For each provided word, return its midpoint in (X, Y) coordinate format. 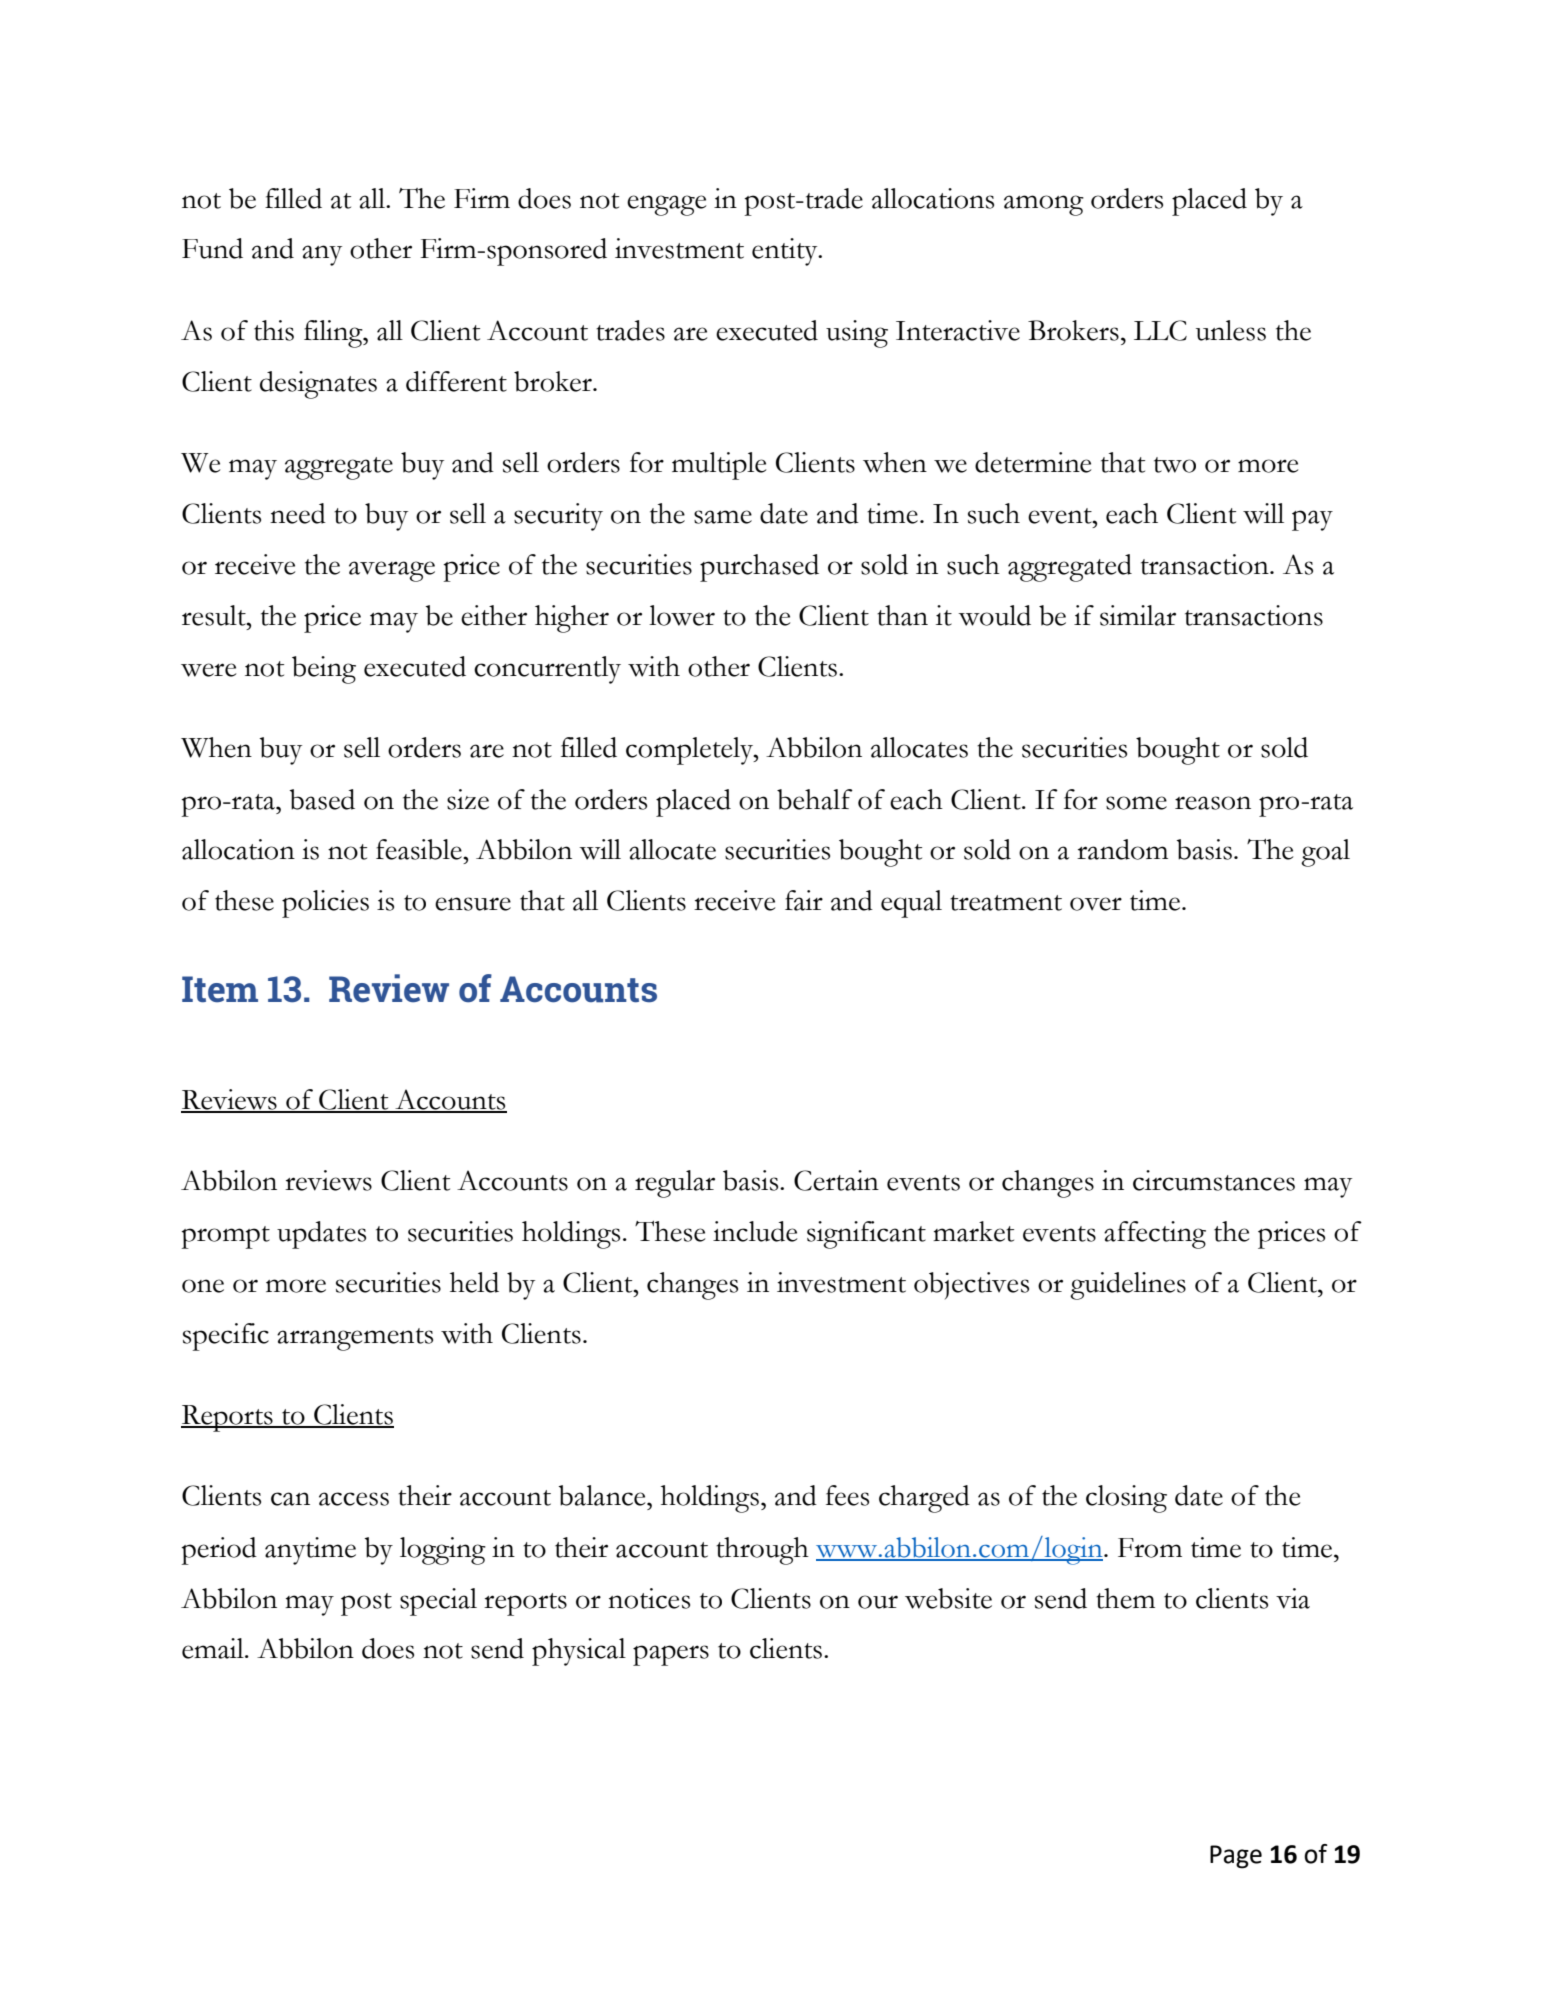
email (214, 1648)
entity (786, 252)
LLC (1160, 330)
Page (1236, 1857)
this (274, 330)
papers (671, 1655)
